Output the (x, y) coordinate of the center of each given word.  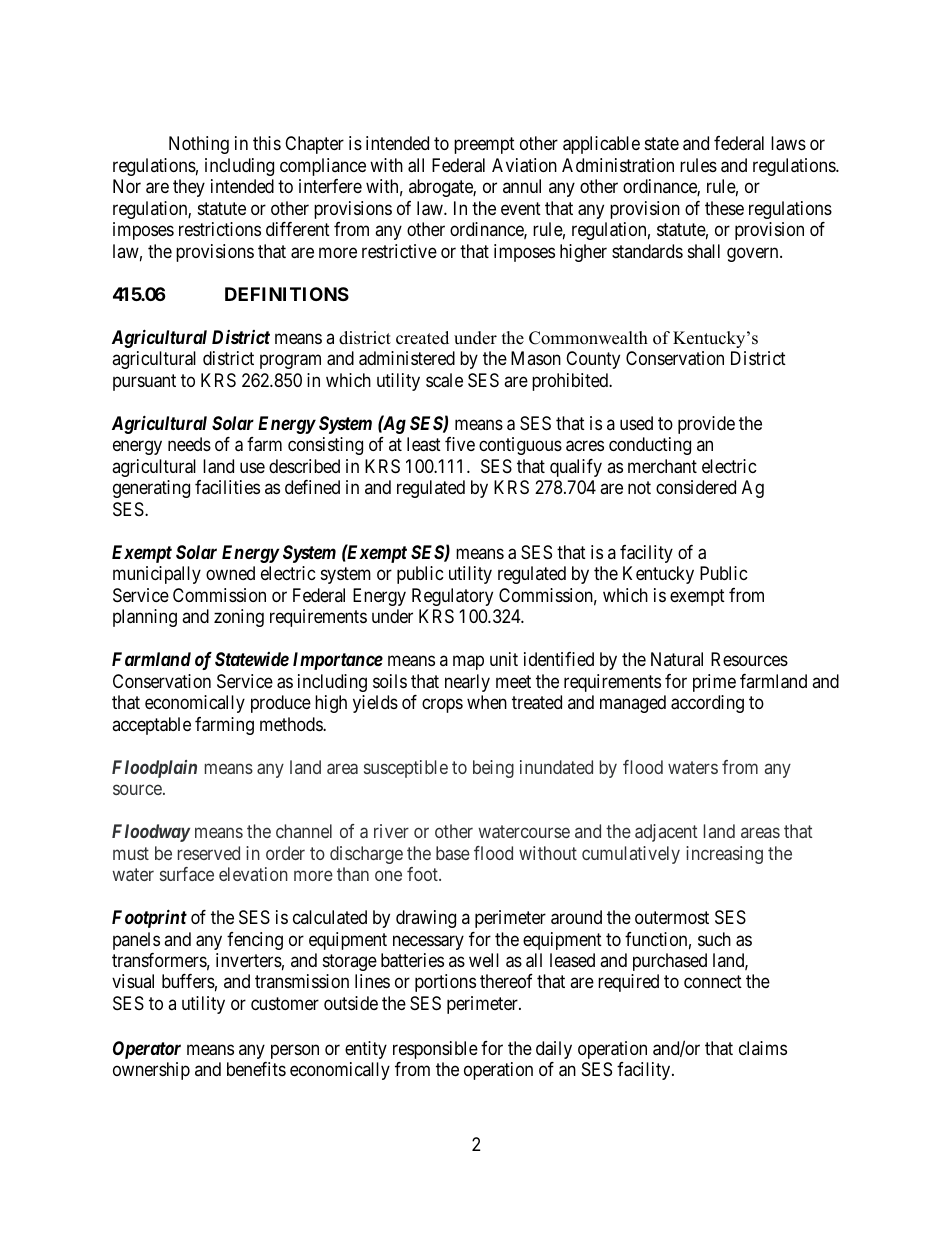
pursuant (144, 382)
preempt (484, 146)
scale (444, 380)
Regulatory (452, 597)
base (453, 853)
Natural (677, 659)
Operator (147, 1050)
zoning (239, 618)
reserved (209, 853)
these (724, 208)
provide (706, 425)
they (189, 188)
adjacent (666, 833)
